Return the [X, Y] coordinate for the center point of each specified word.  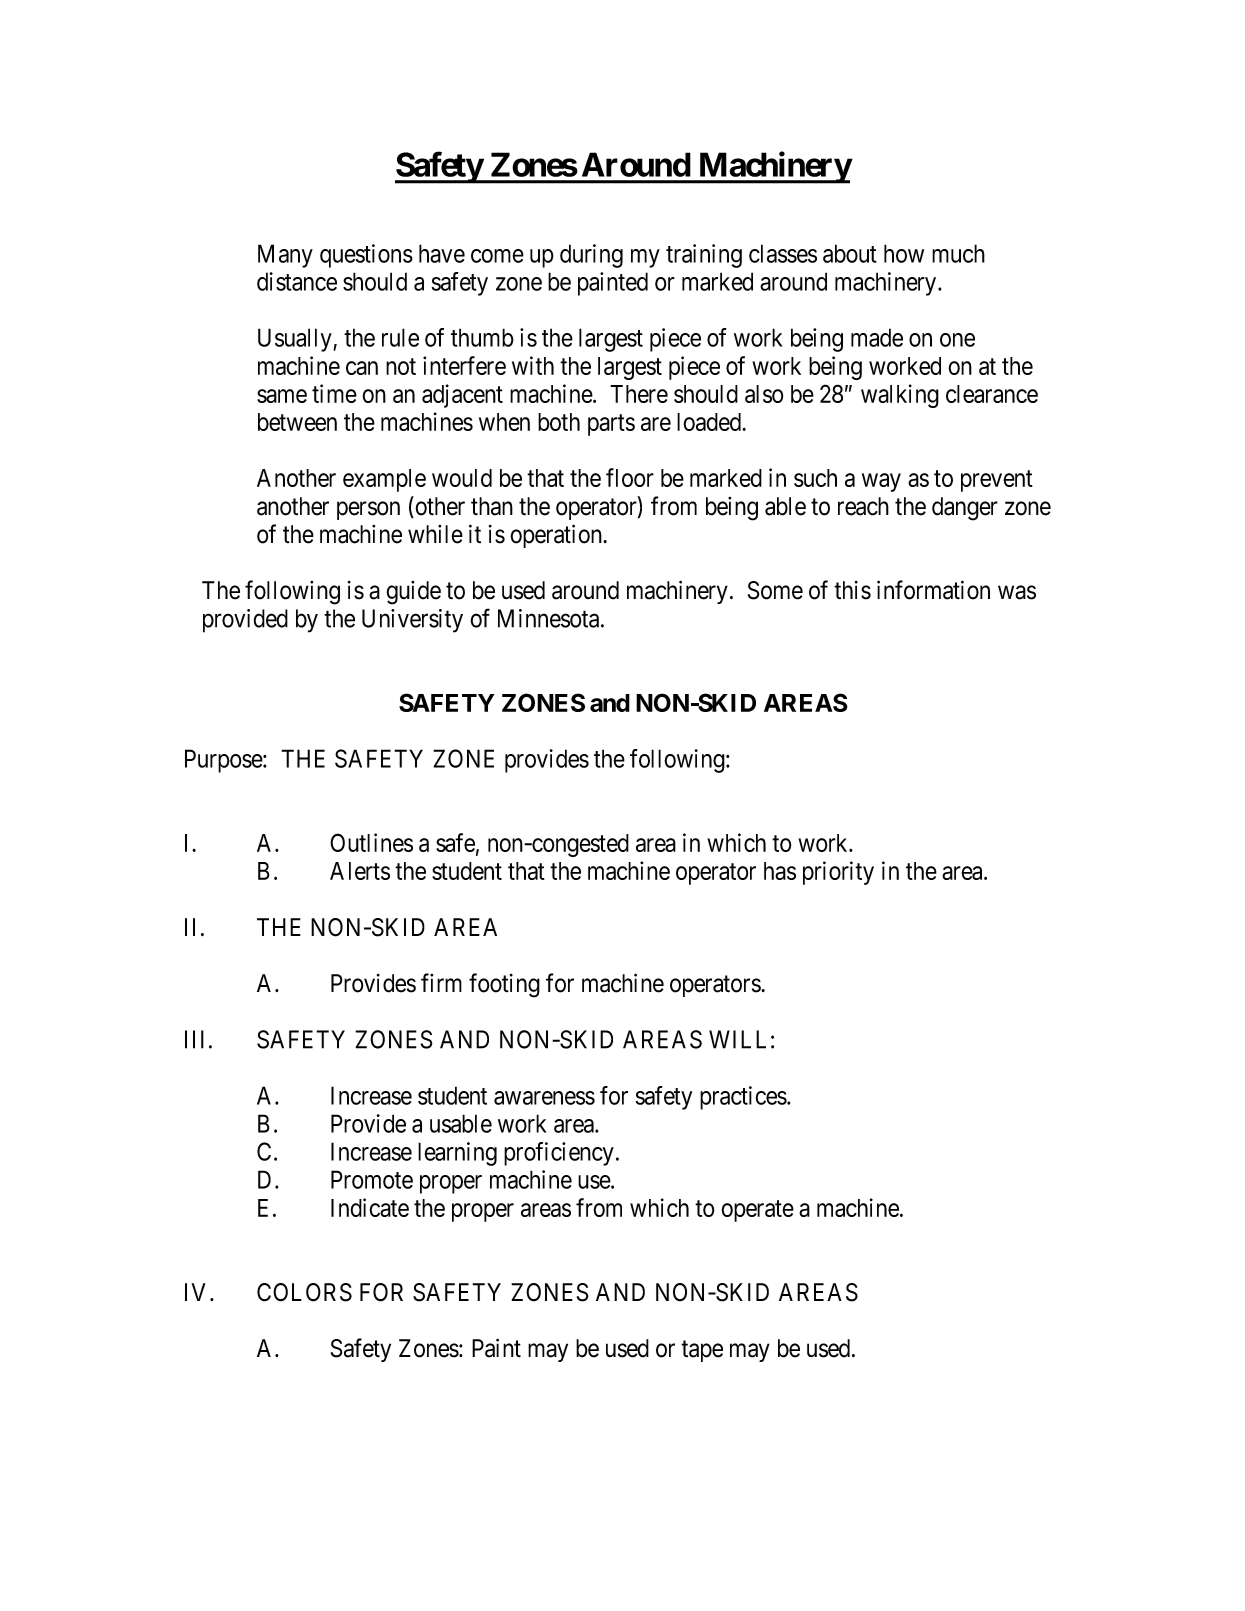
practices [743, 1098]
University [412, 621]
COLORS [304, 1292]
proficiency [559, 1154]
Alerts [360, 871]
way [881, 482]
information [933, 590]
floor [630, 477]
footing [504, 985]
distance [297, 281]
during [591, 256]
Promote [372, 1179]
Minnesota [550, 618]
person [368, 510]
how [904, 253]
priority [838, 873]
